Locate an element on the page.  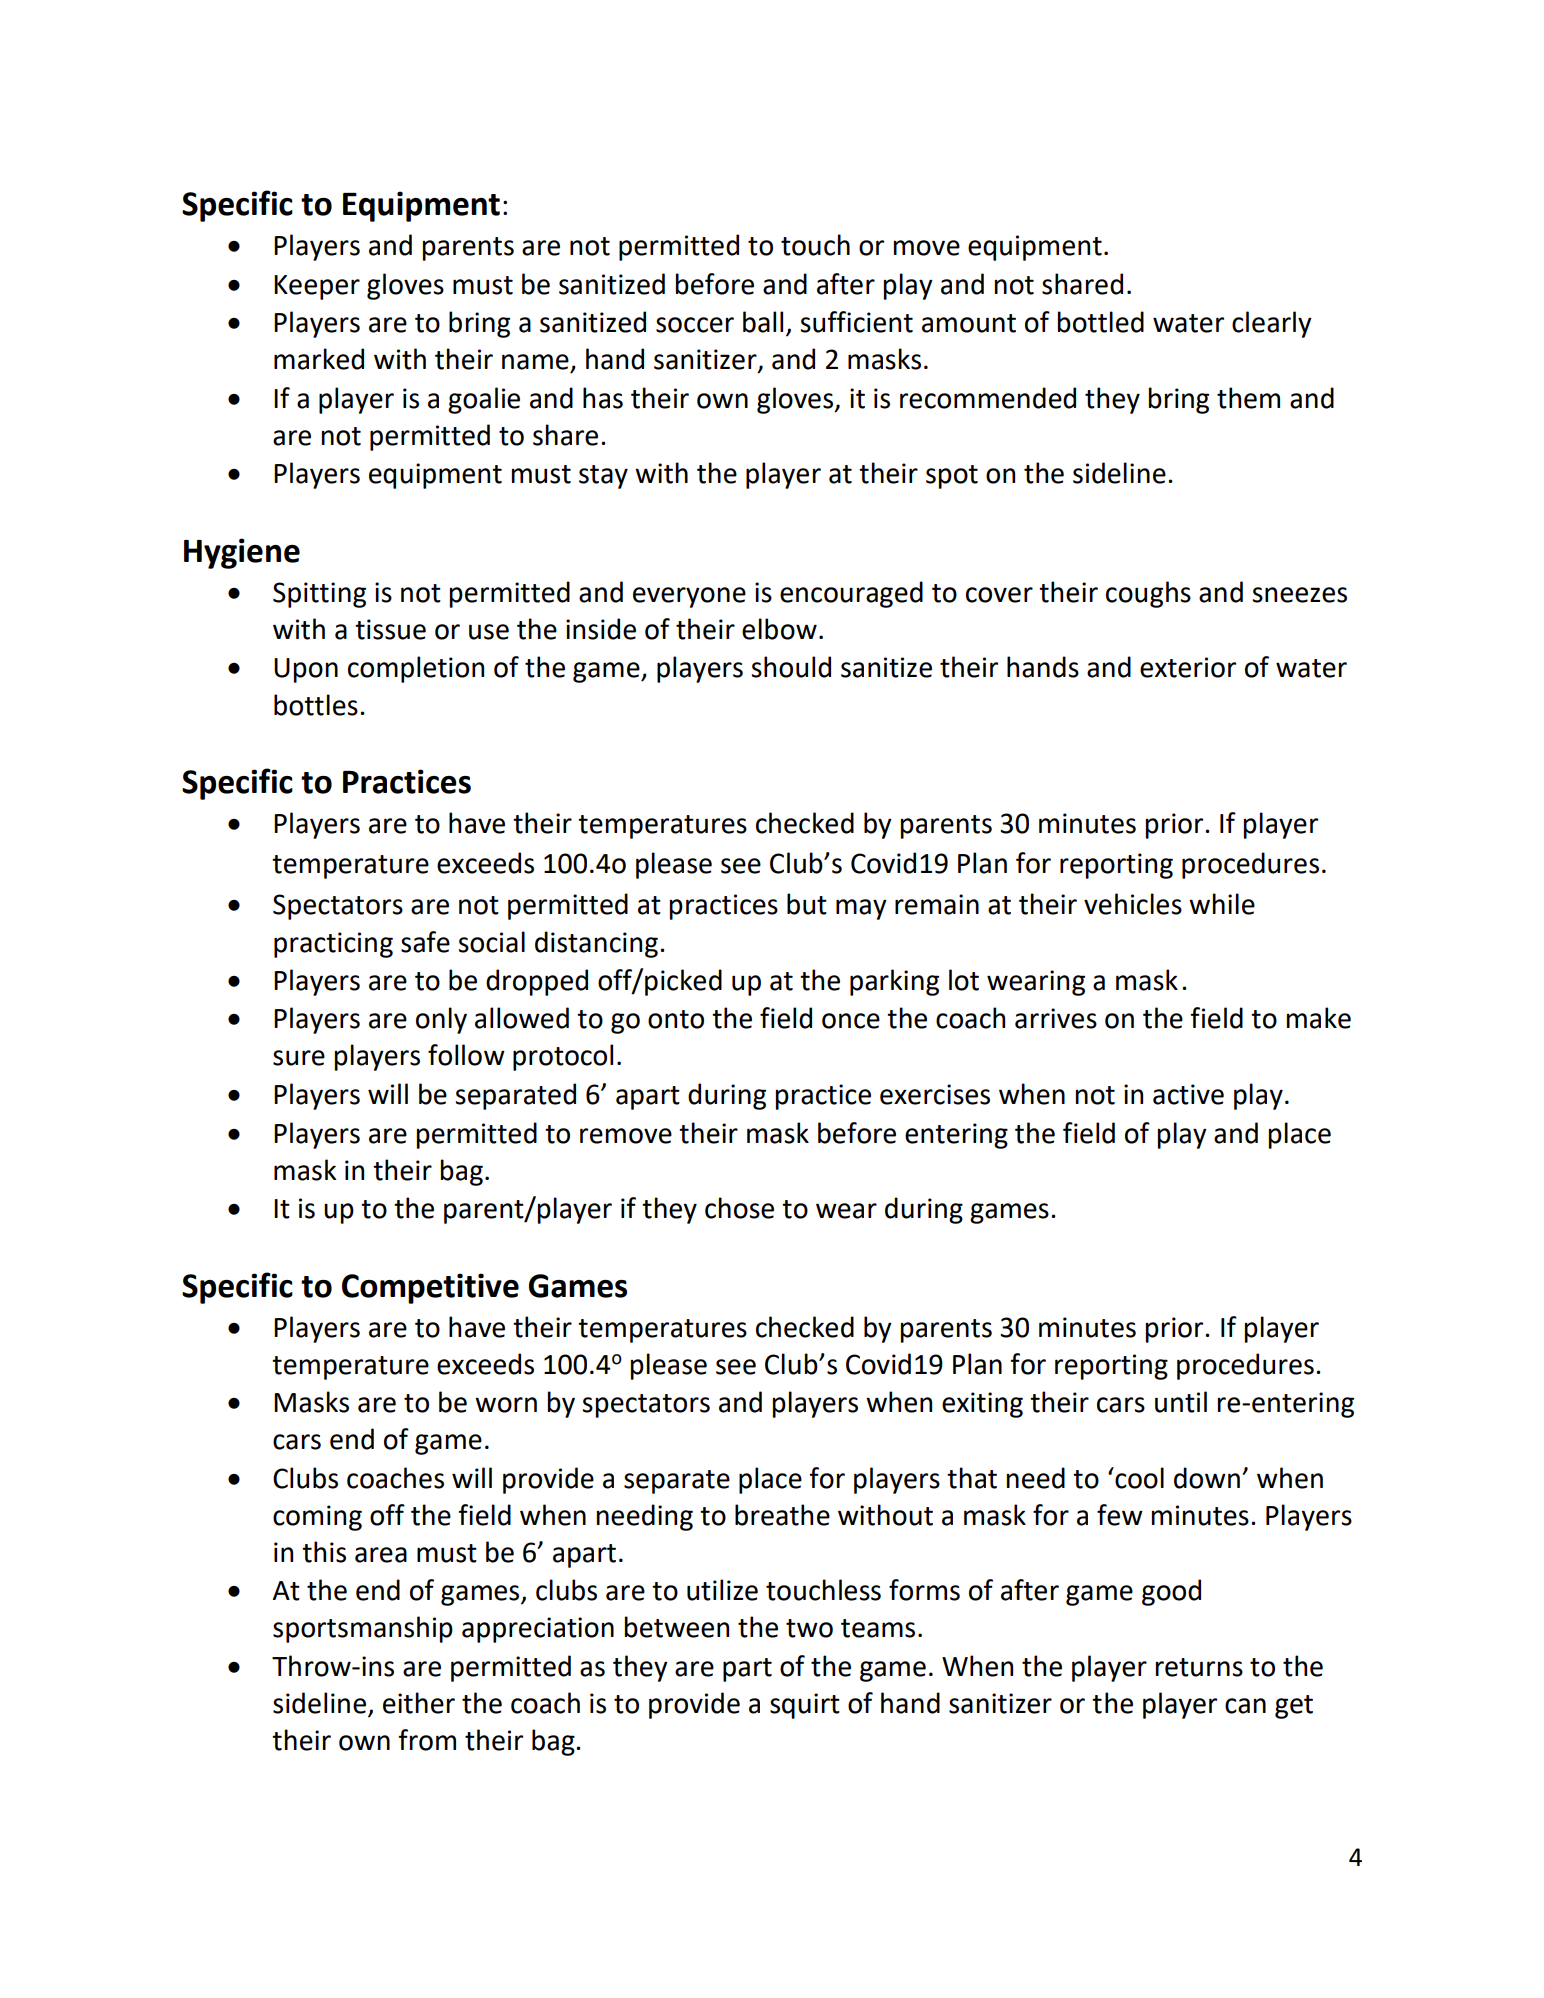
only is located at coordinates (441, 1020).
